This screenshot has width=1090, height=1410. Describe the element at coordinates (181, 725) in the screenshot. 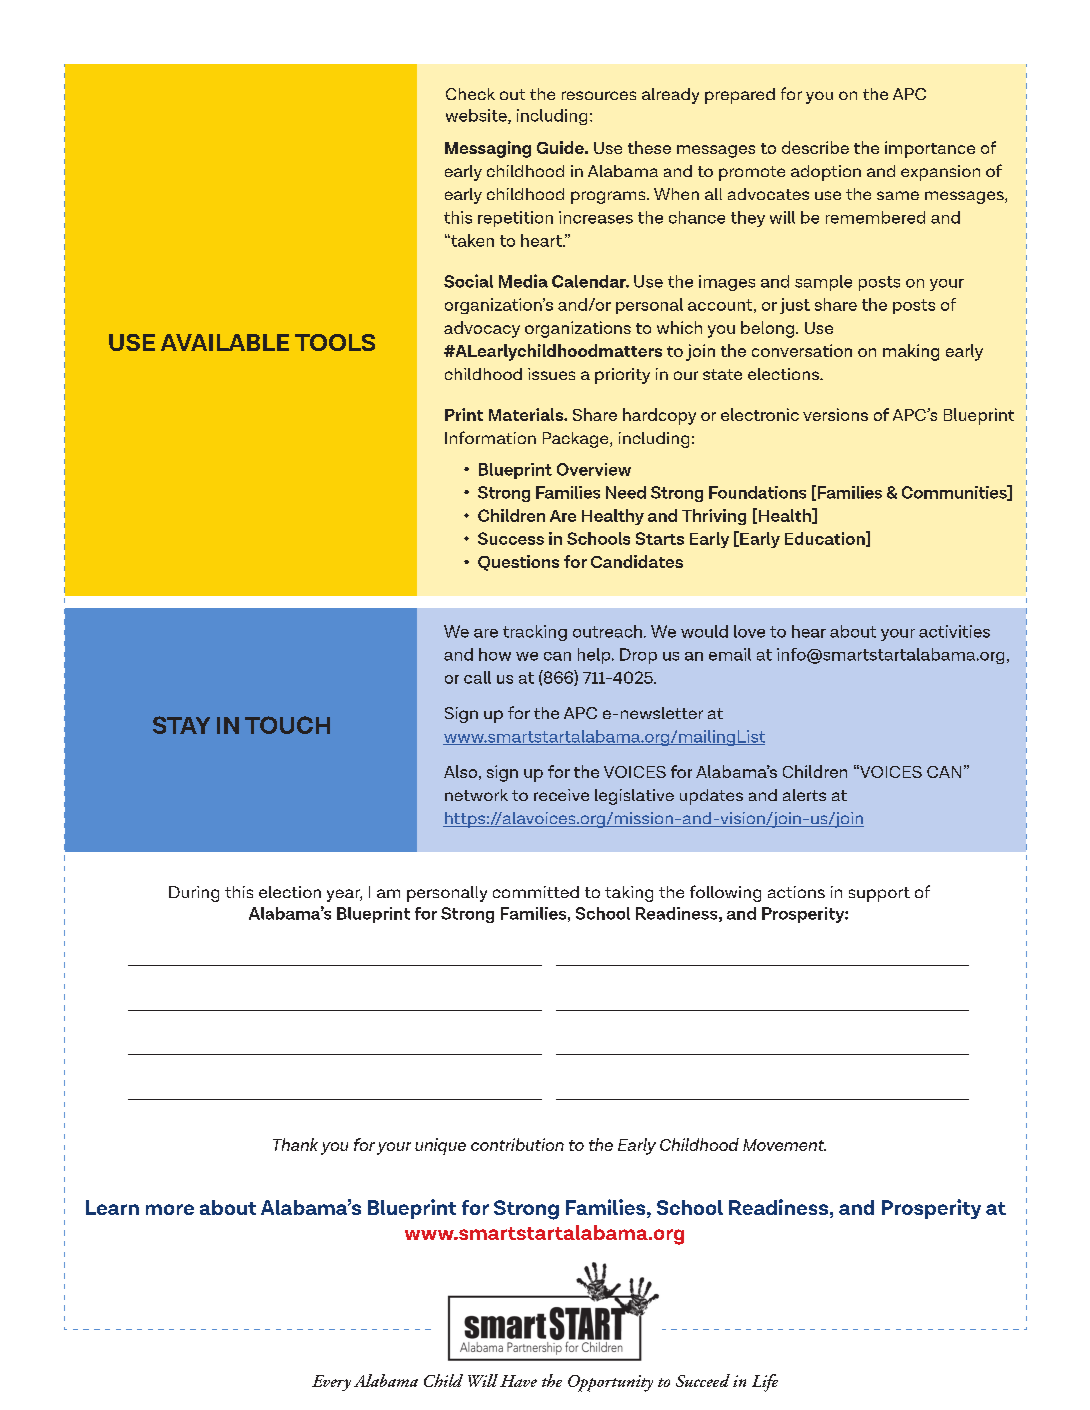

I see `STAY` at that location.
